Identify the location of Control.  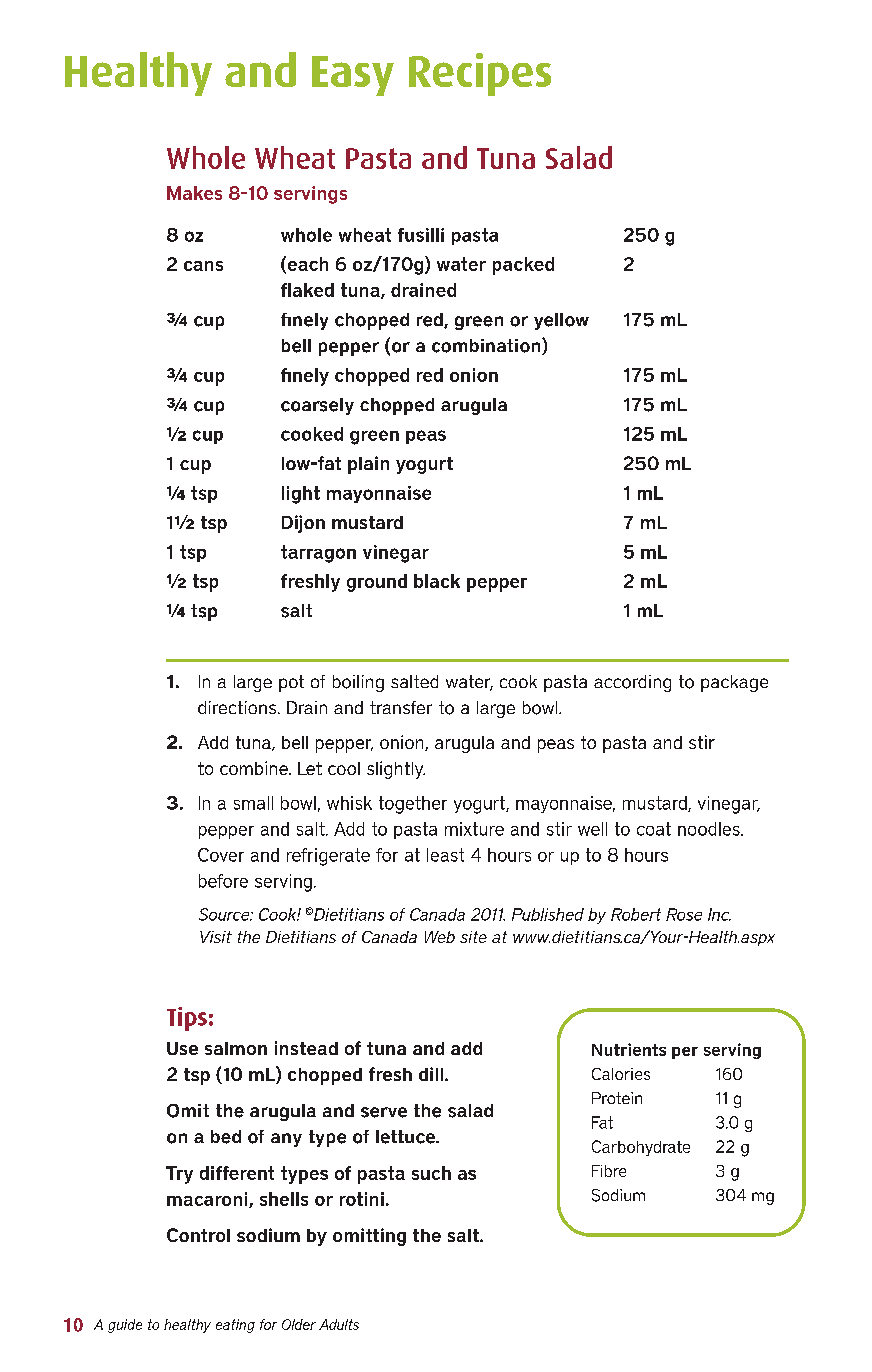
(198, 1235).
